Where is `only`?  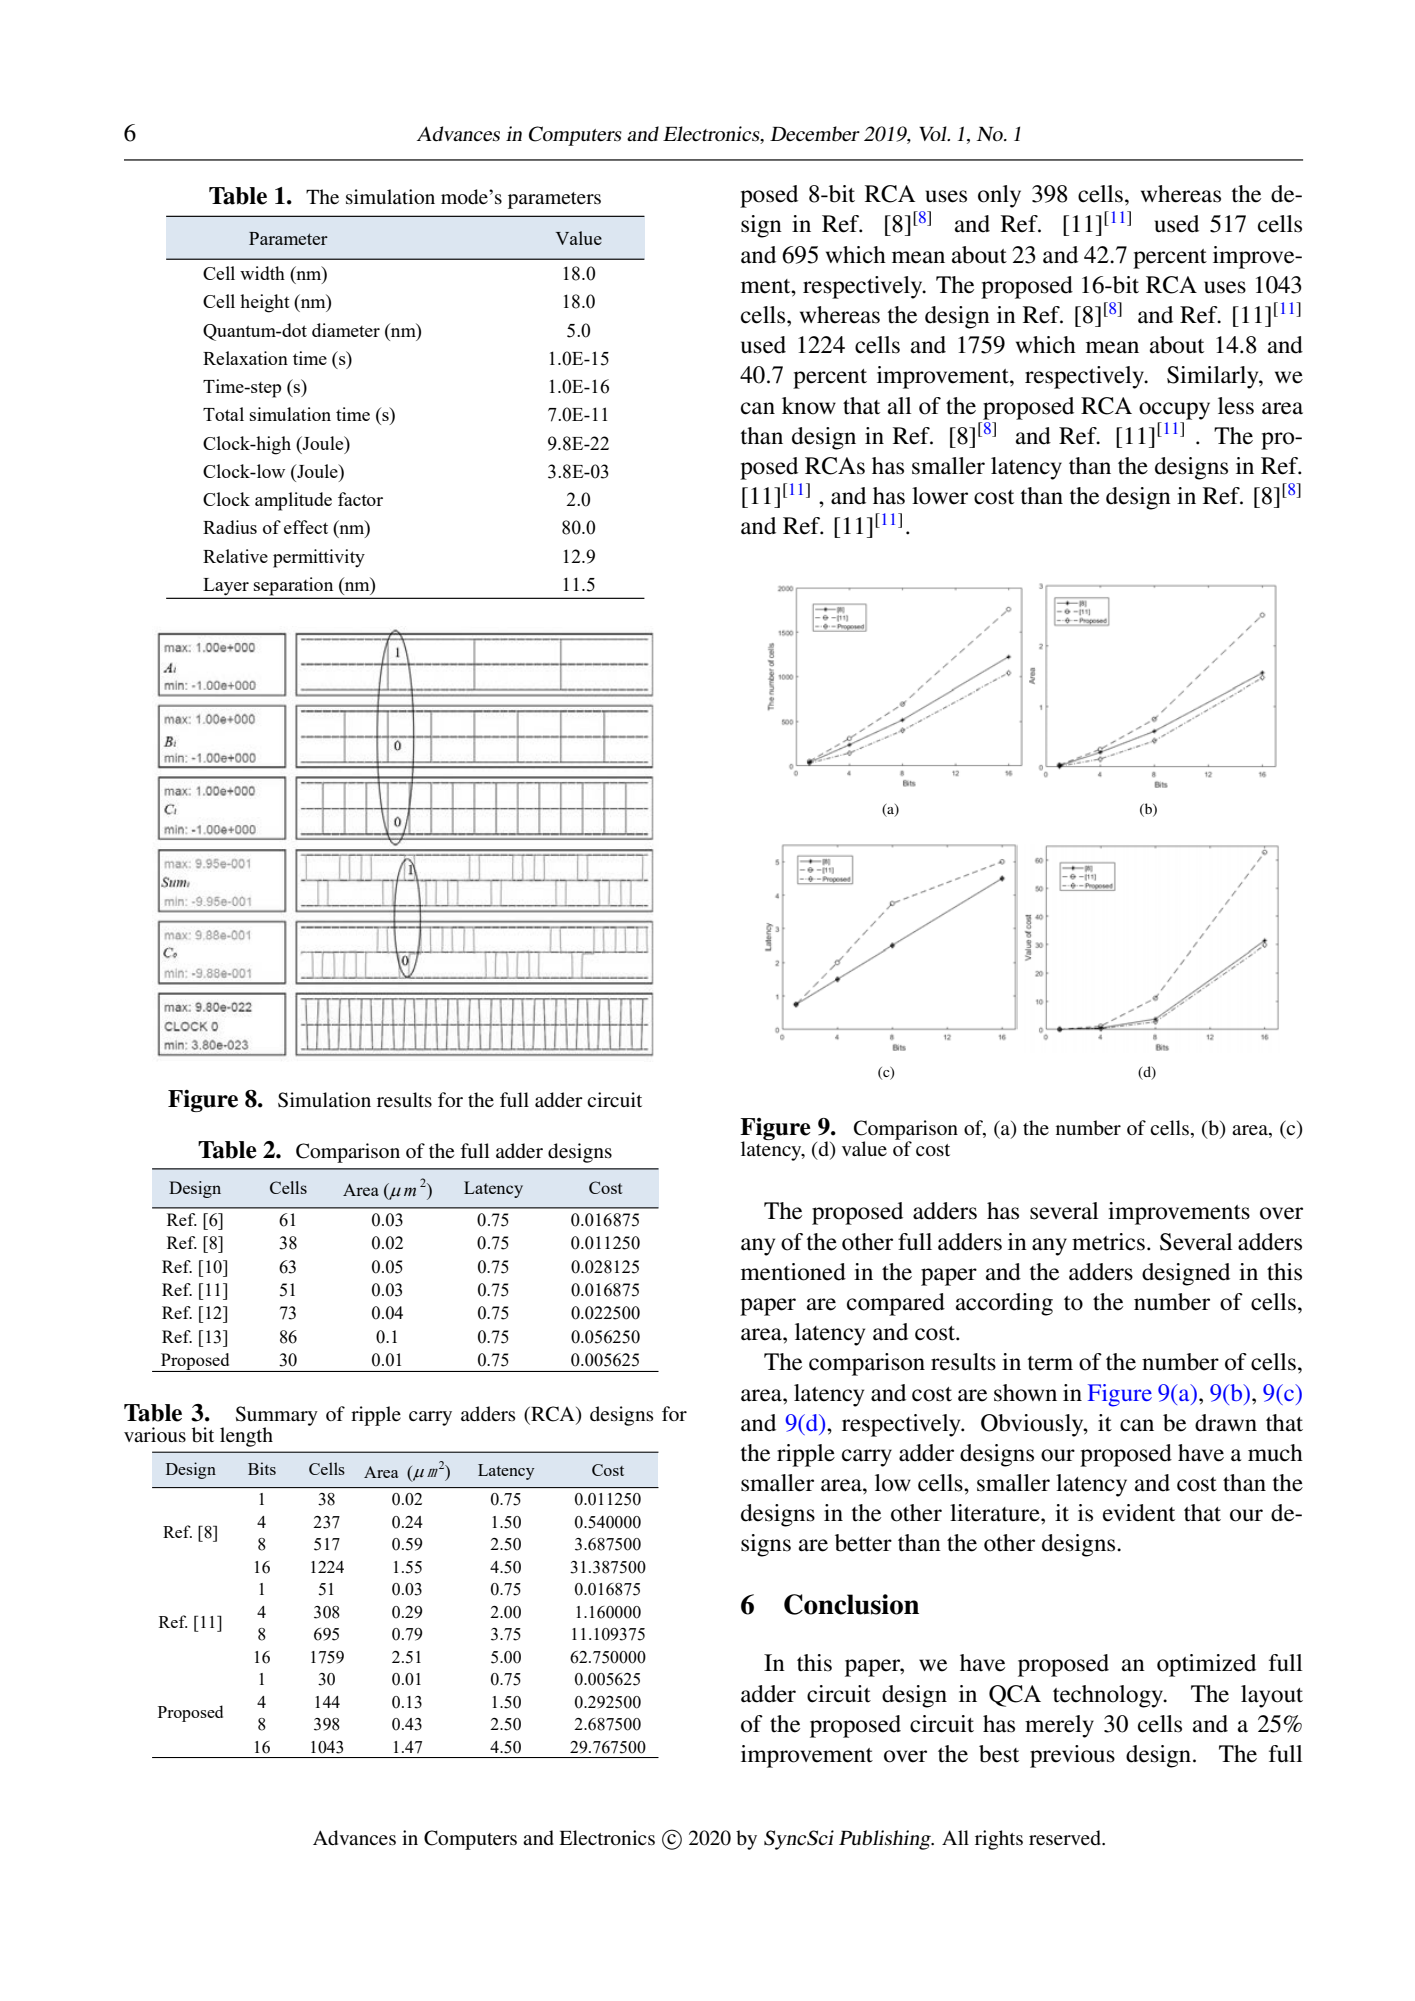
only is located at coordinates (999, 196).
